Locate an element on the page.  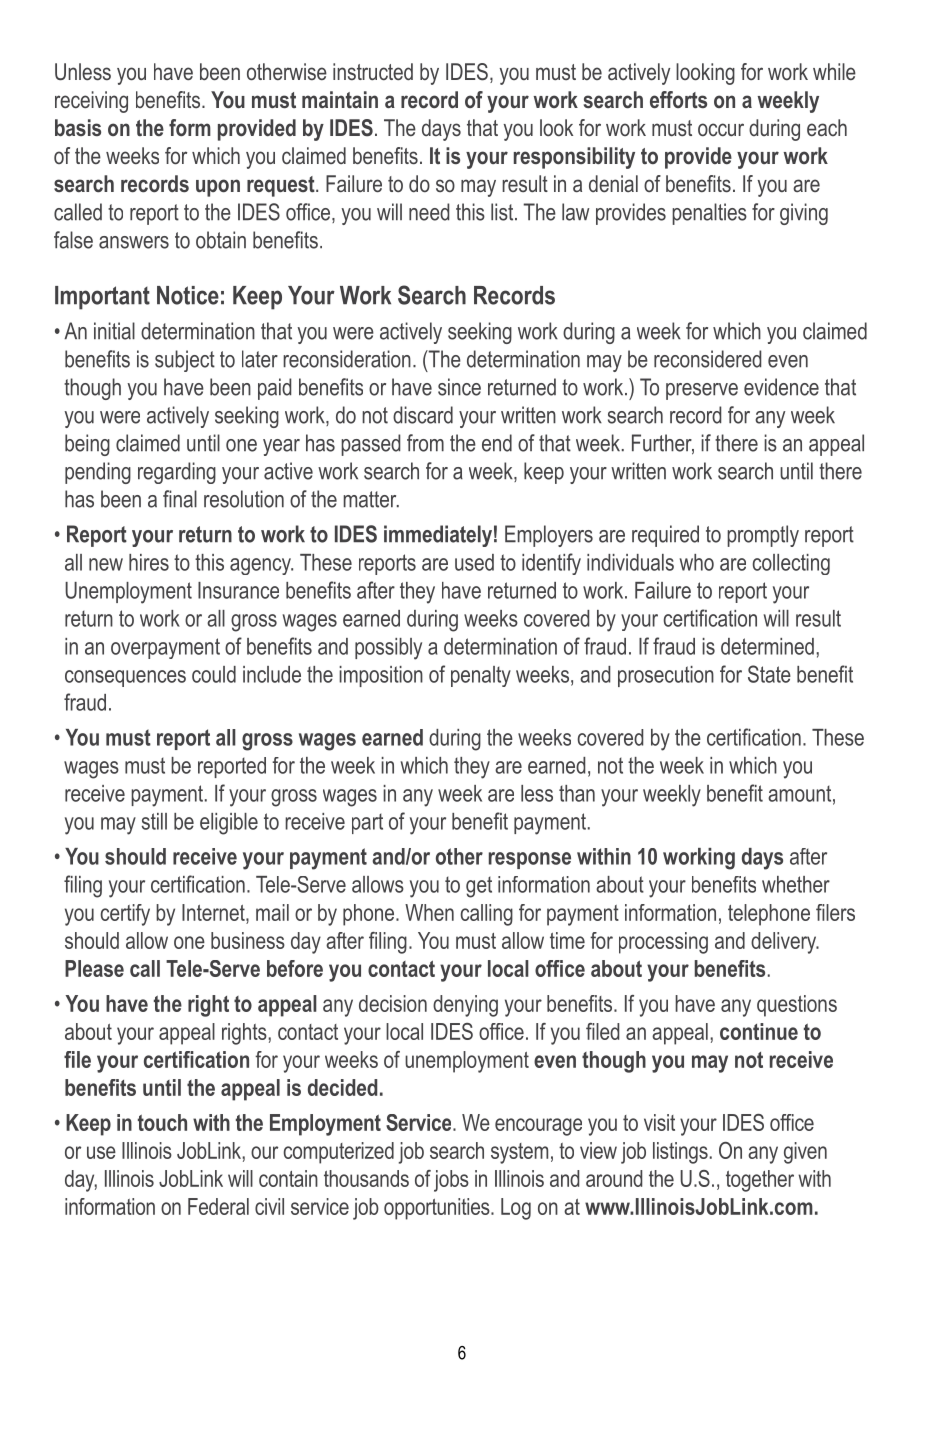
occur is located at coordinates (721, 129).
